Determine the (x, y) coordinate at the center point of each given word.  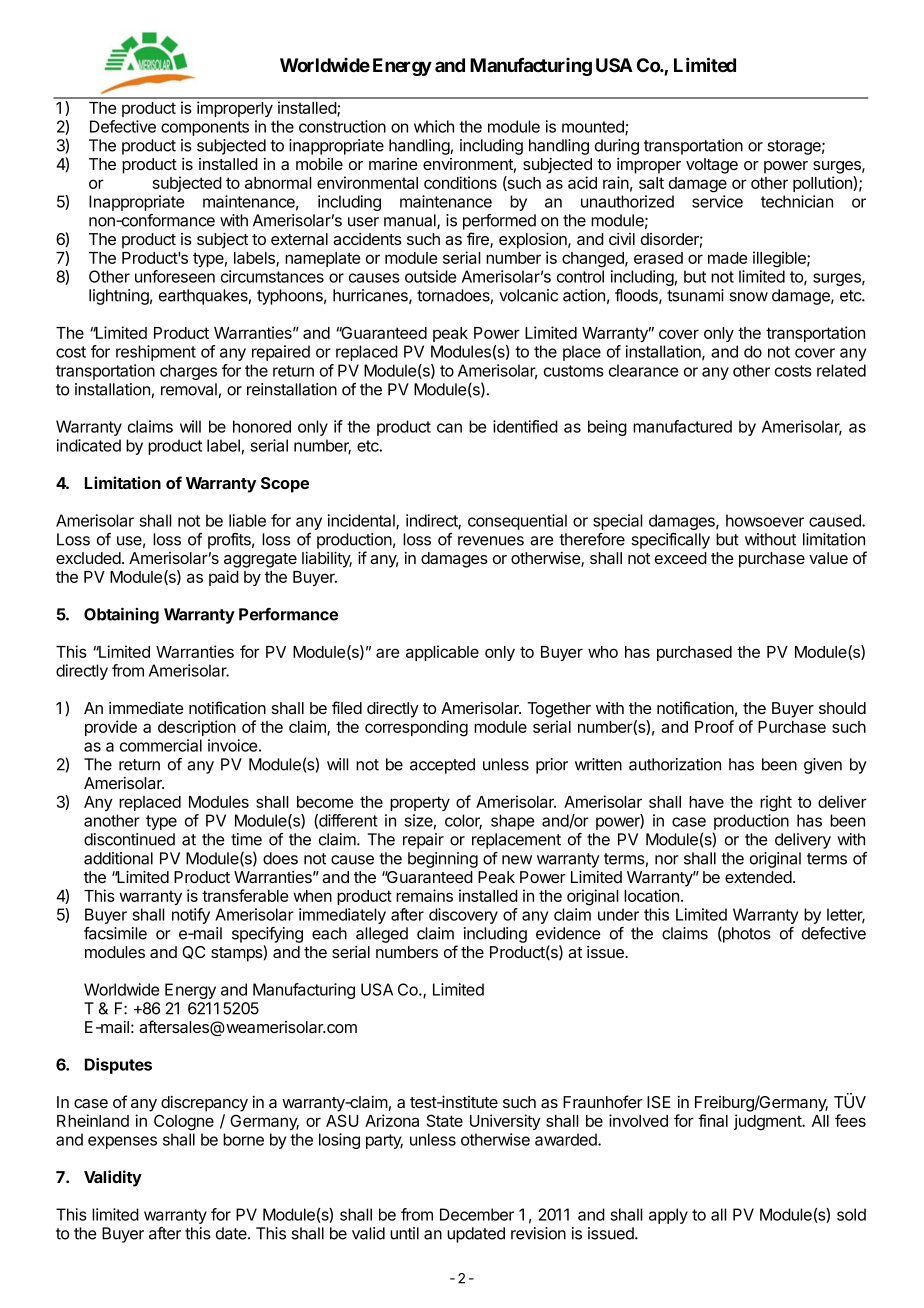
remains (424, 895)
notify (191, 916)
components (205, 128)
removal (189, 389)
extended (759, 877)
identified (525, 426)
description (197, 728)
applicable (442, 653)
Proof (714, 726)
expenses (122, 1142)
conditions (460, 182)
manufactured (682, 426)
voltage (712, 166)
